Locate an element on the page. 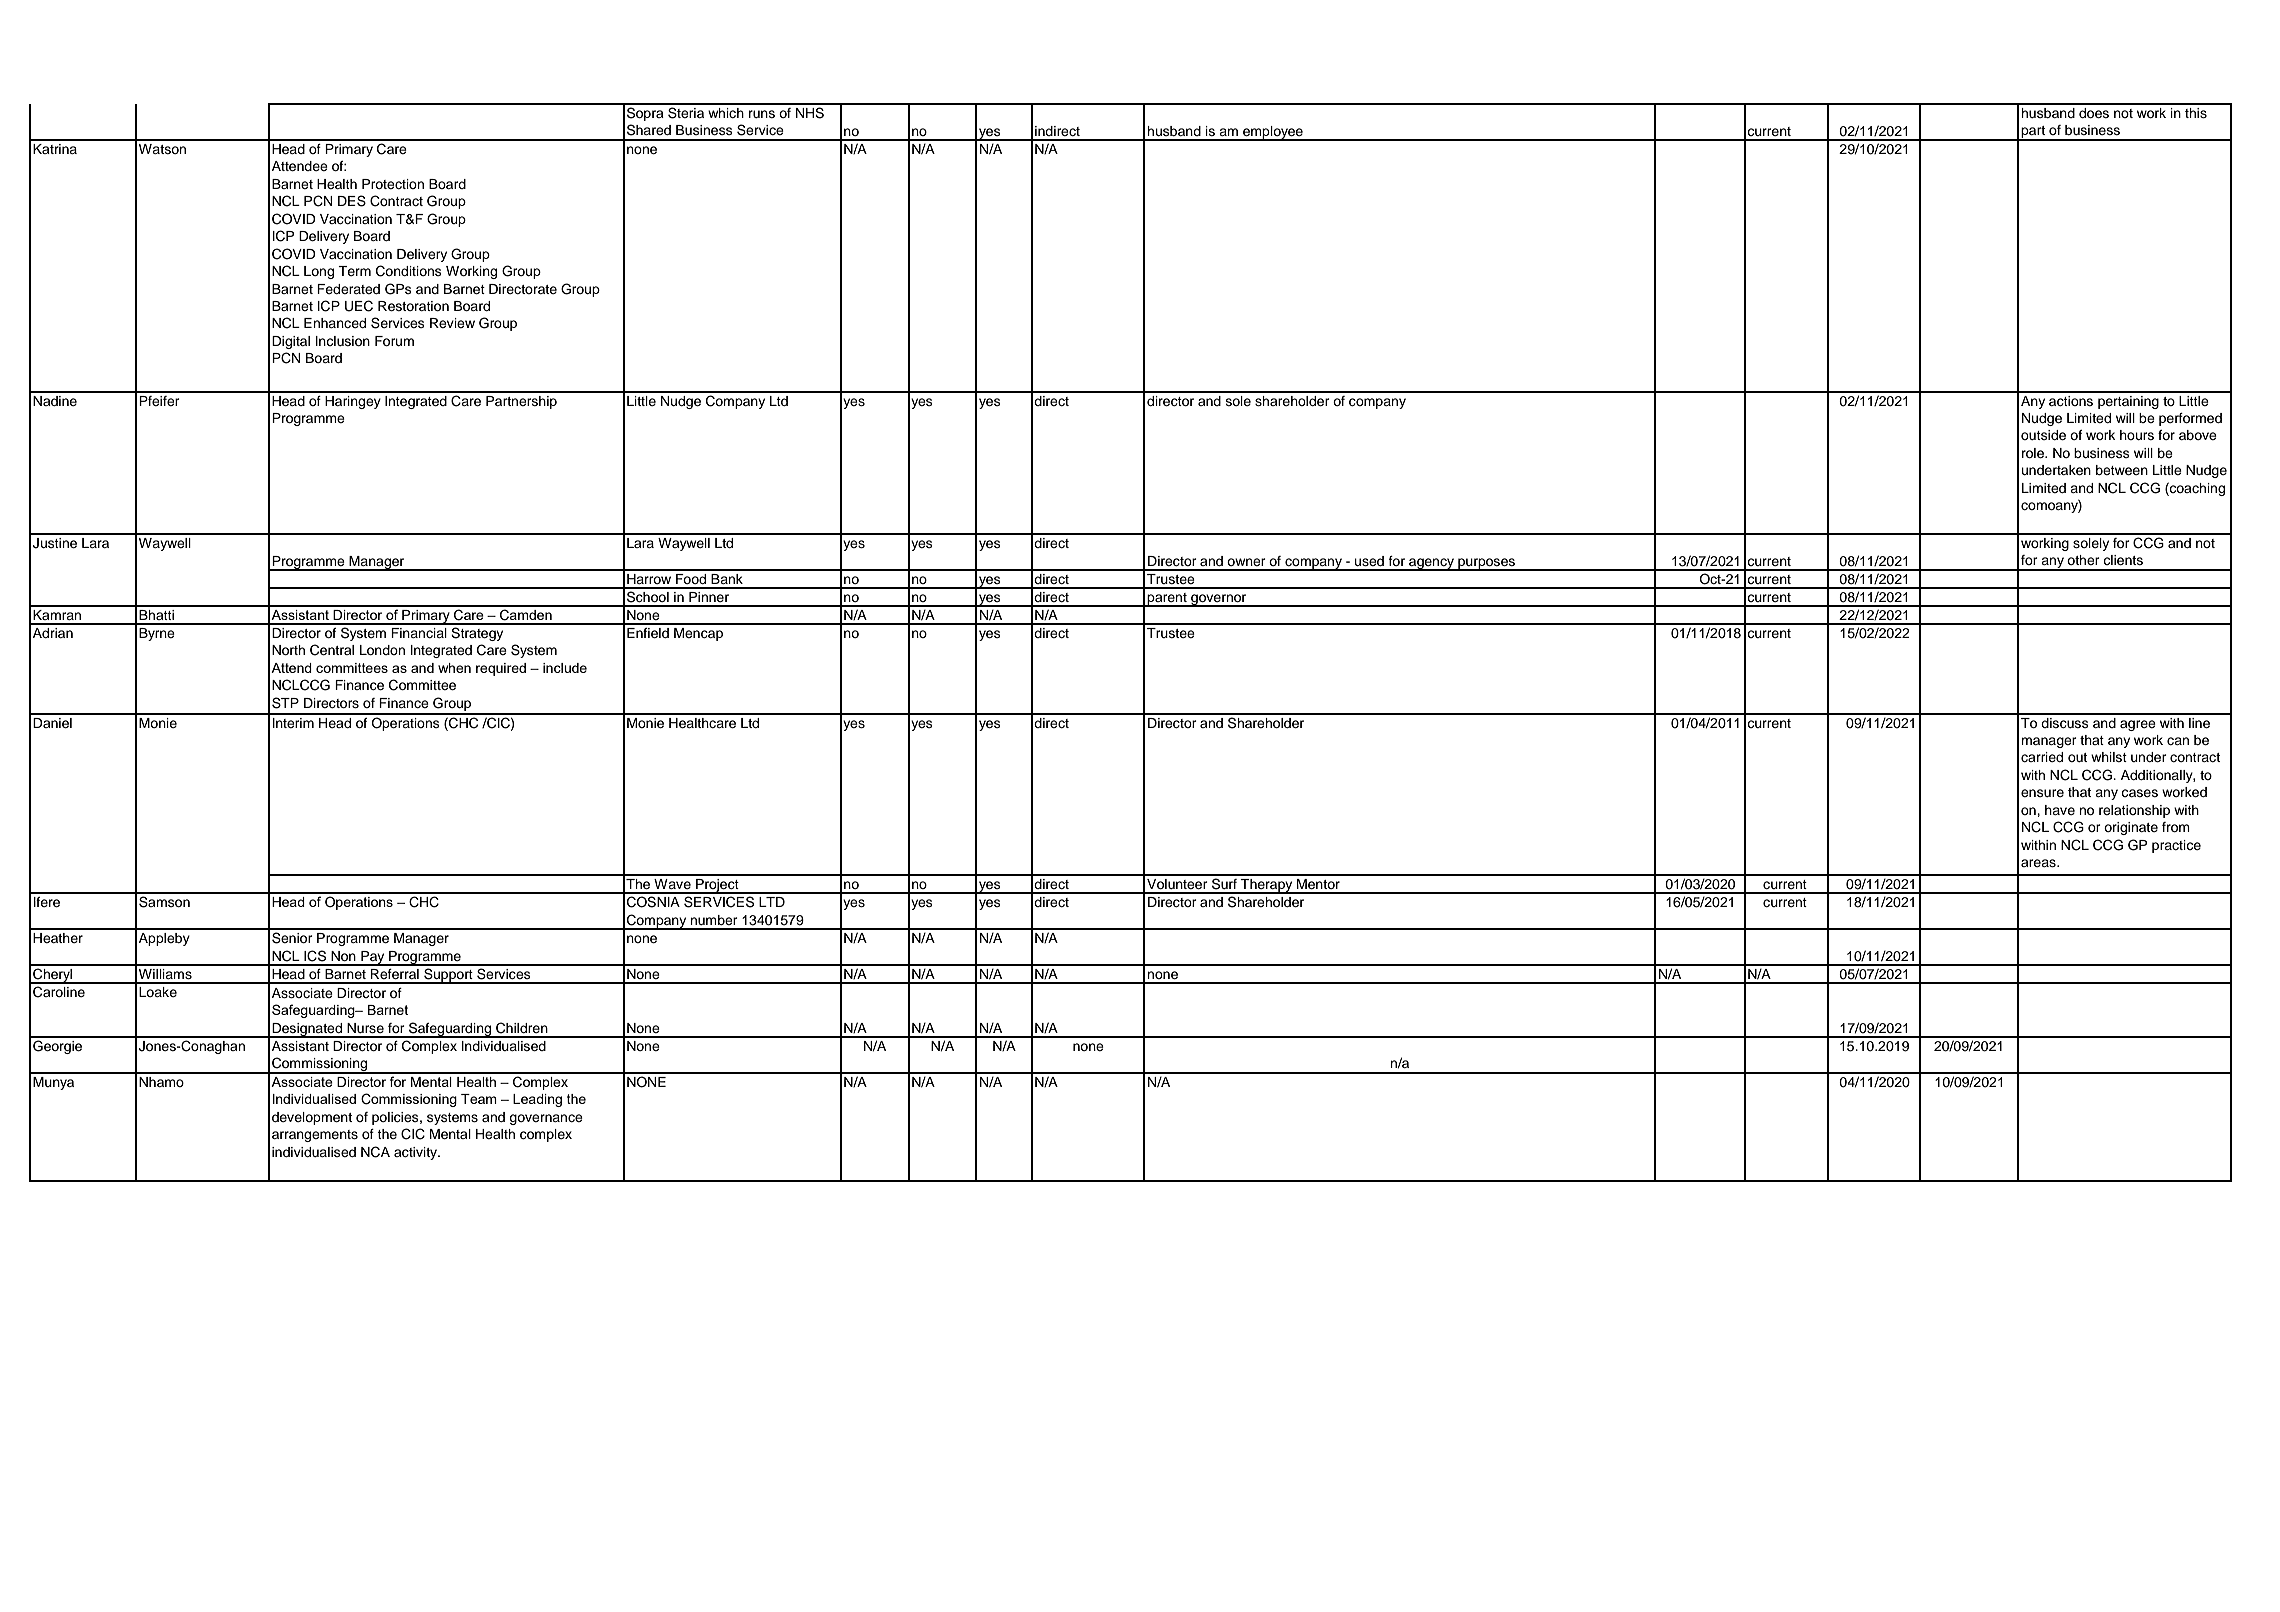  carried is located at coordinates (2042, 757).
